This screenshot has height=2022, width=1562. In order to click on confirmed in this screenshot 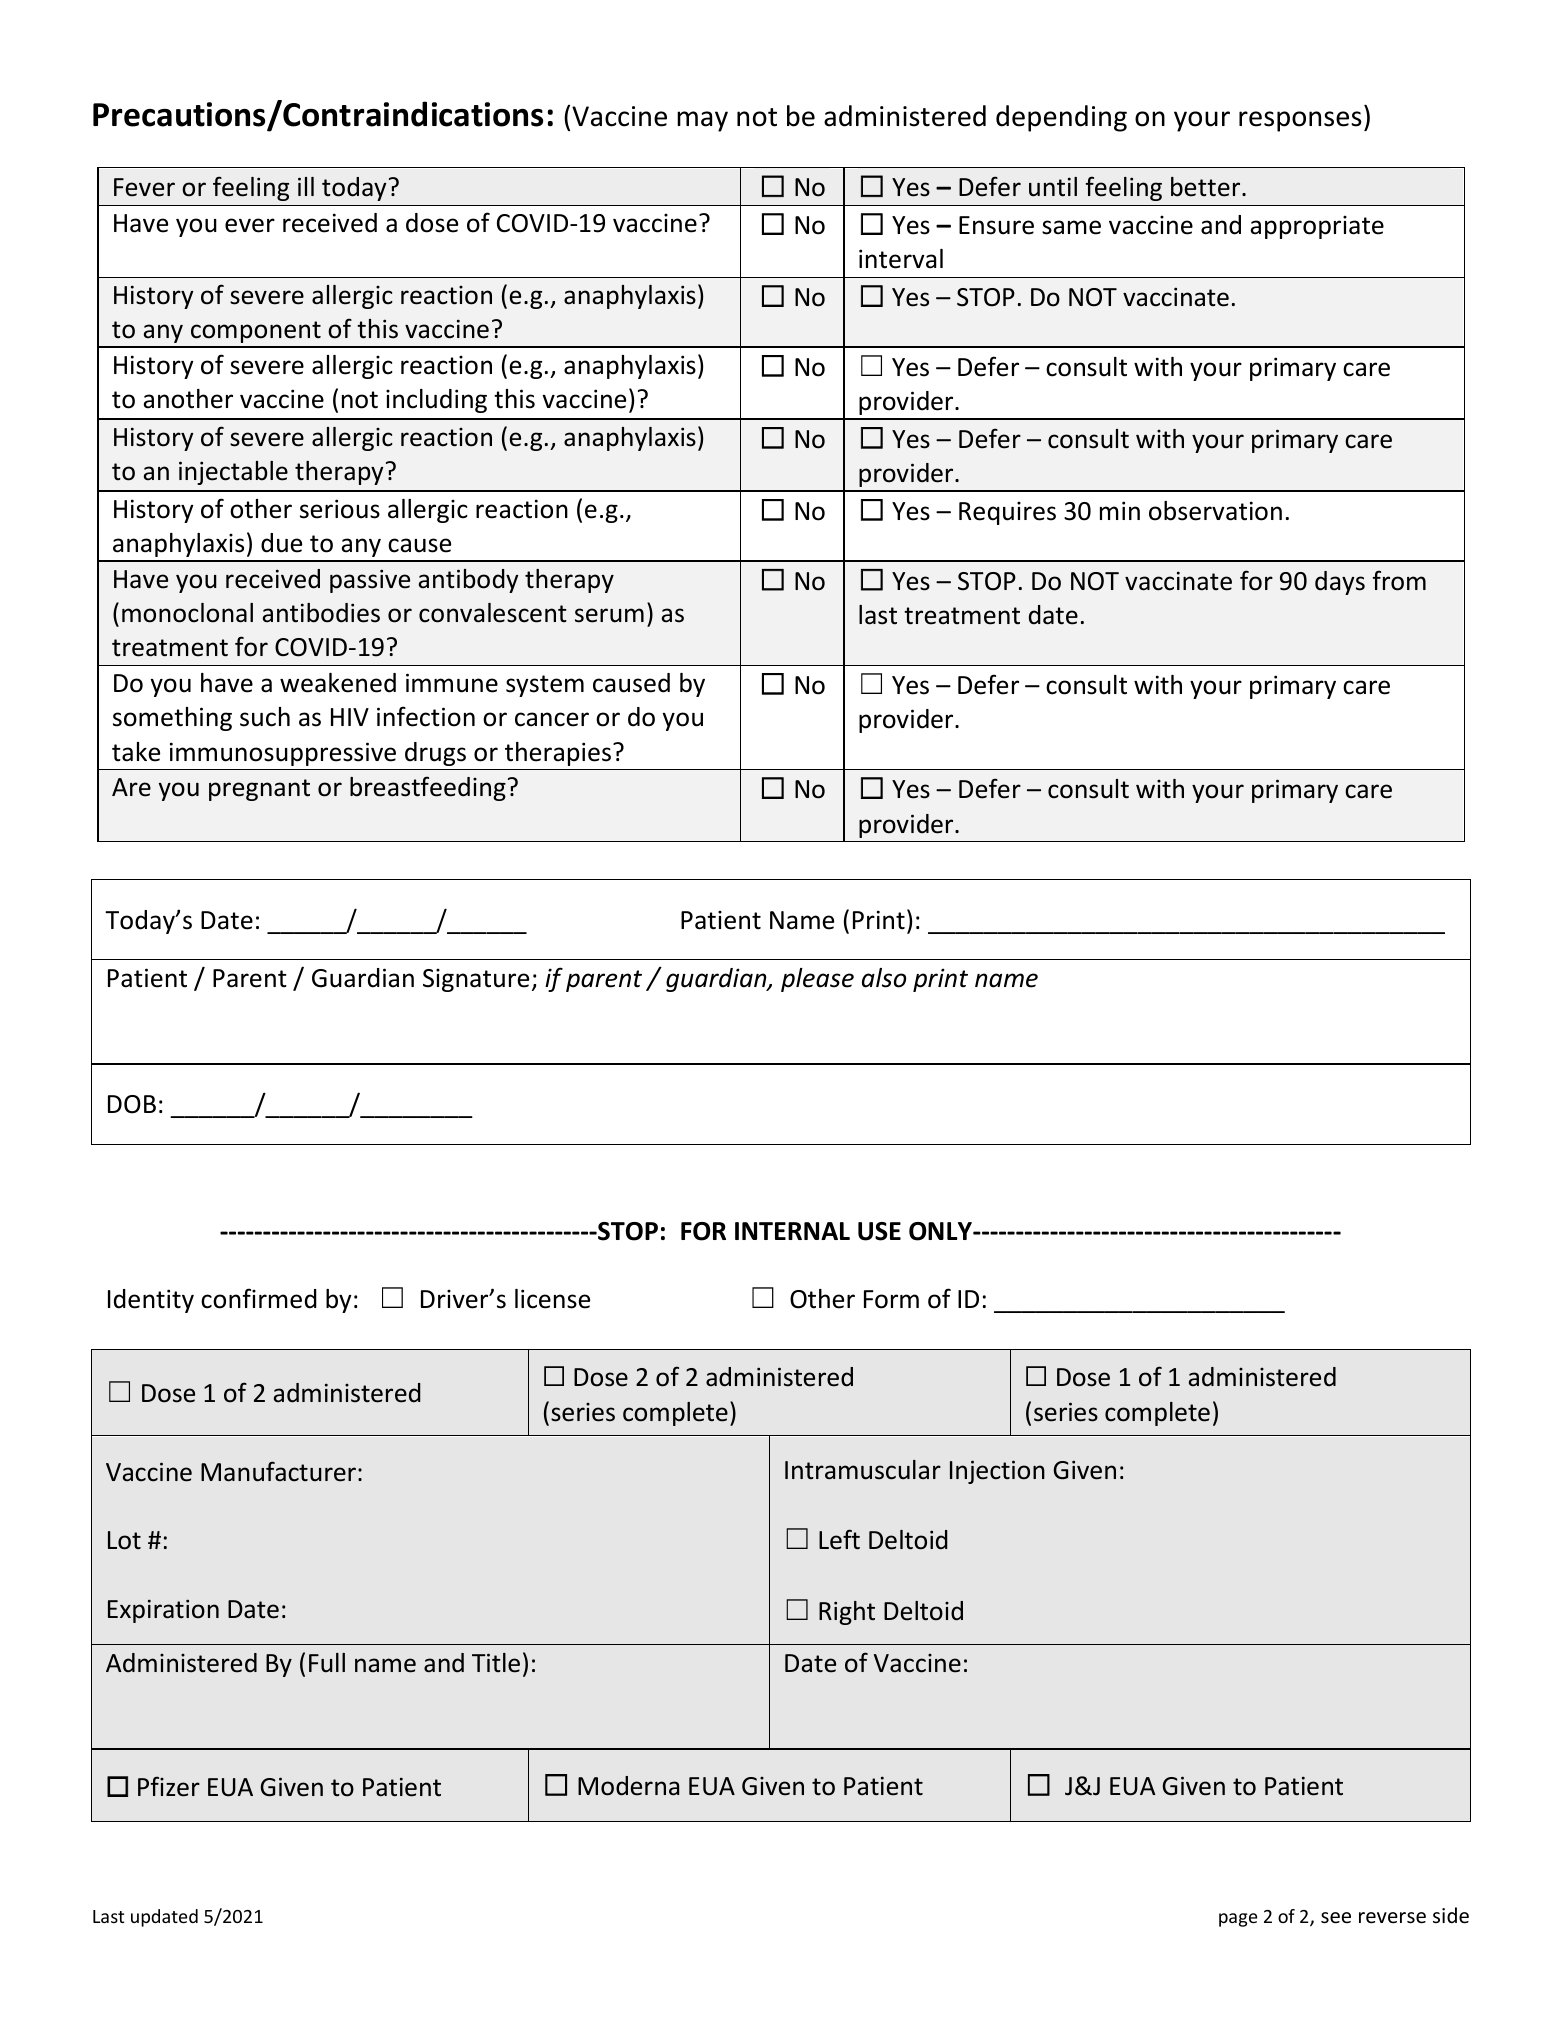, I will do `click(259, 1298)`.
